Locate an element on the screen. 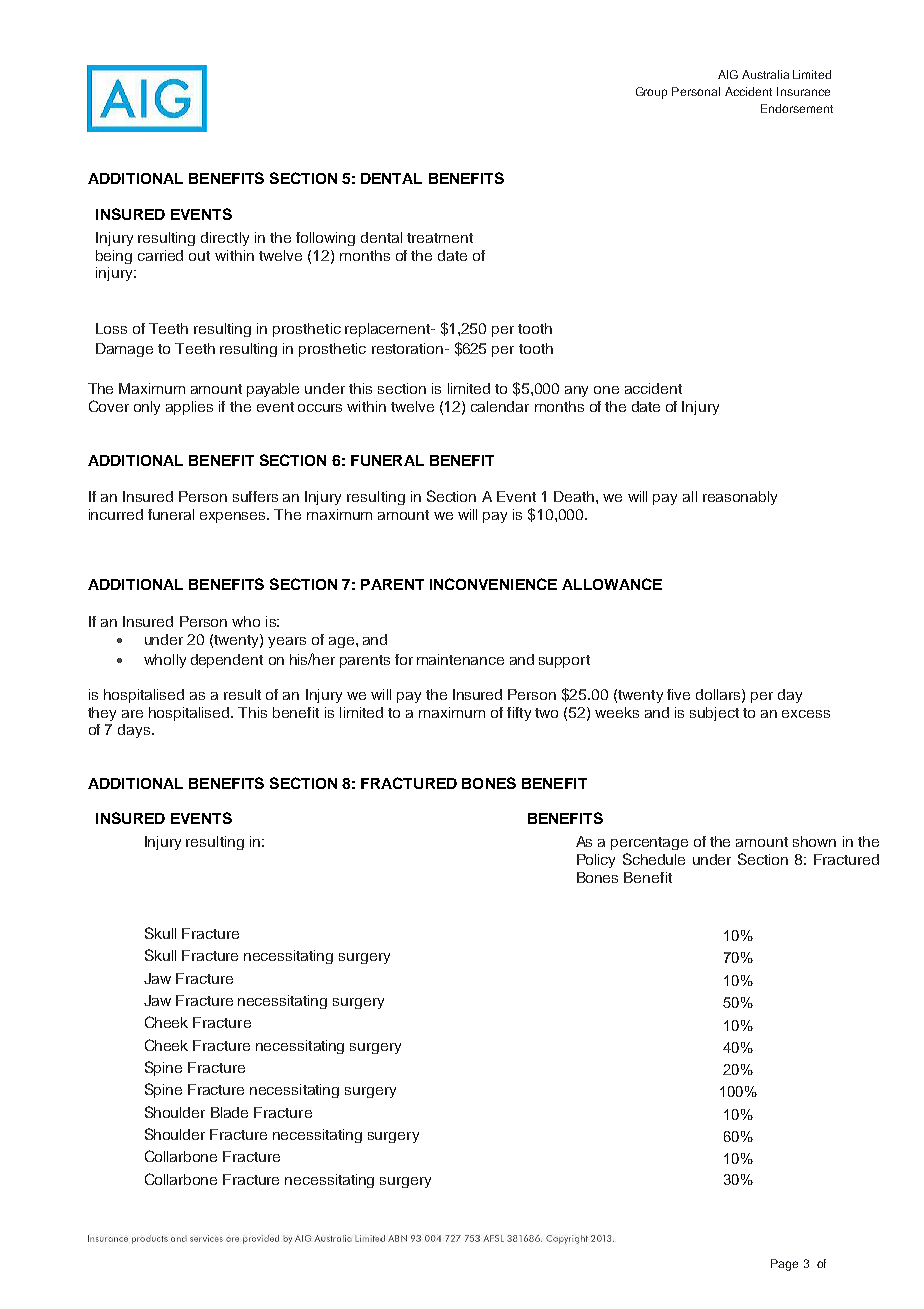 This screenshot has width=924, height=1309. wholly is located at coordinates (165, 661).
